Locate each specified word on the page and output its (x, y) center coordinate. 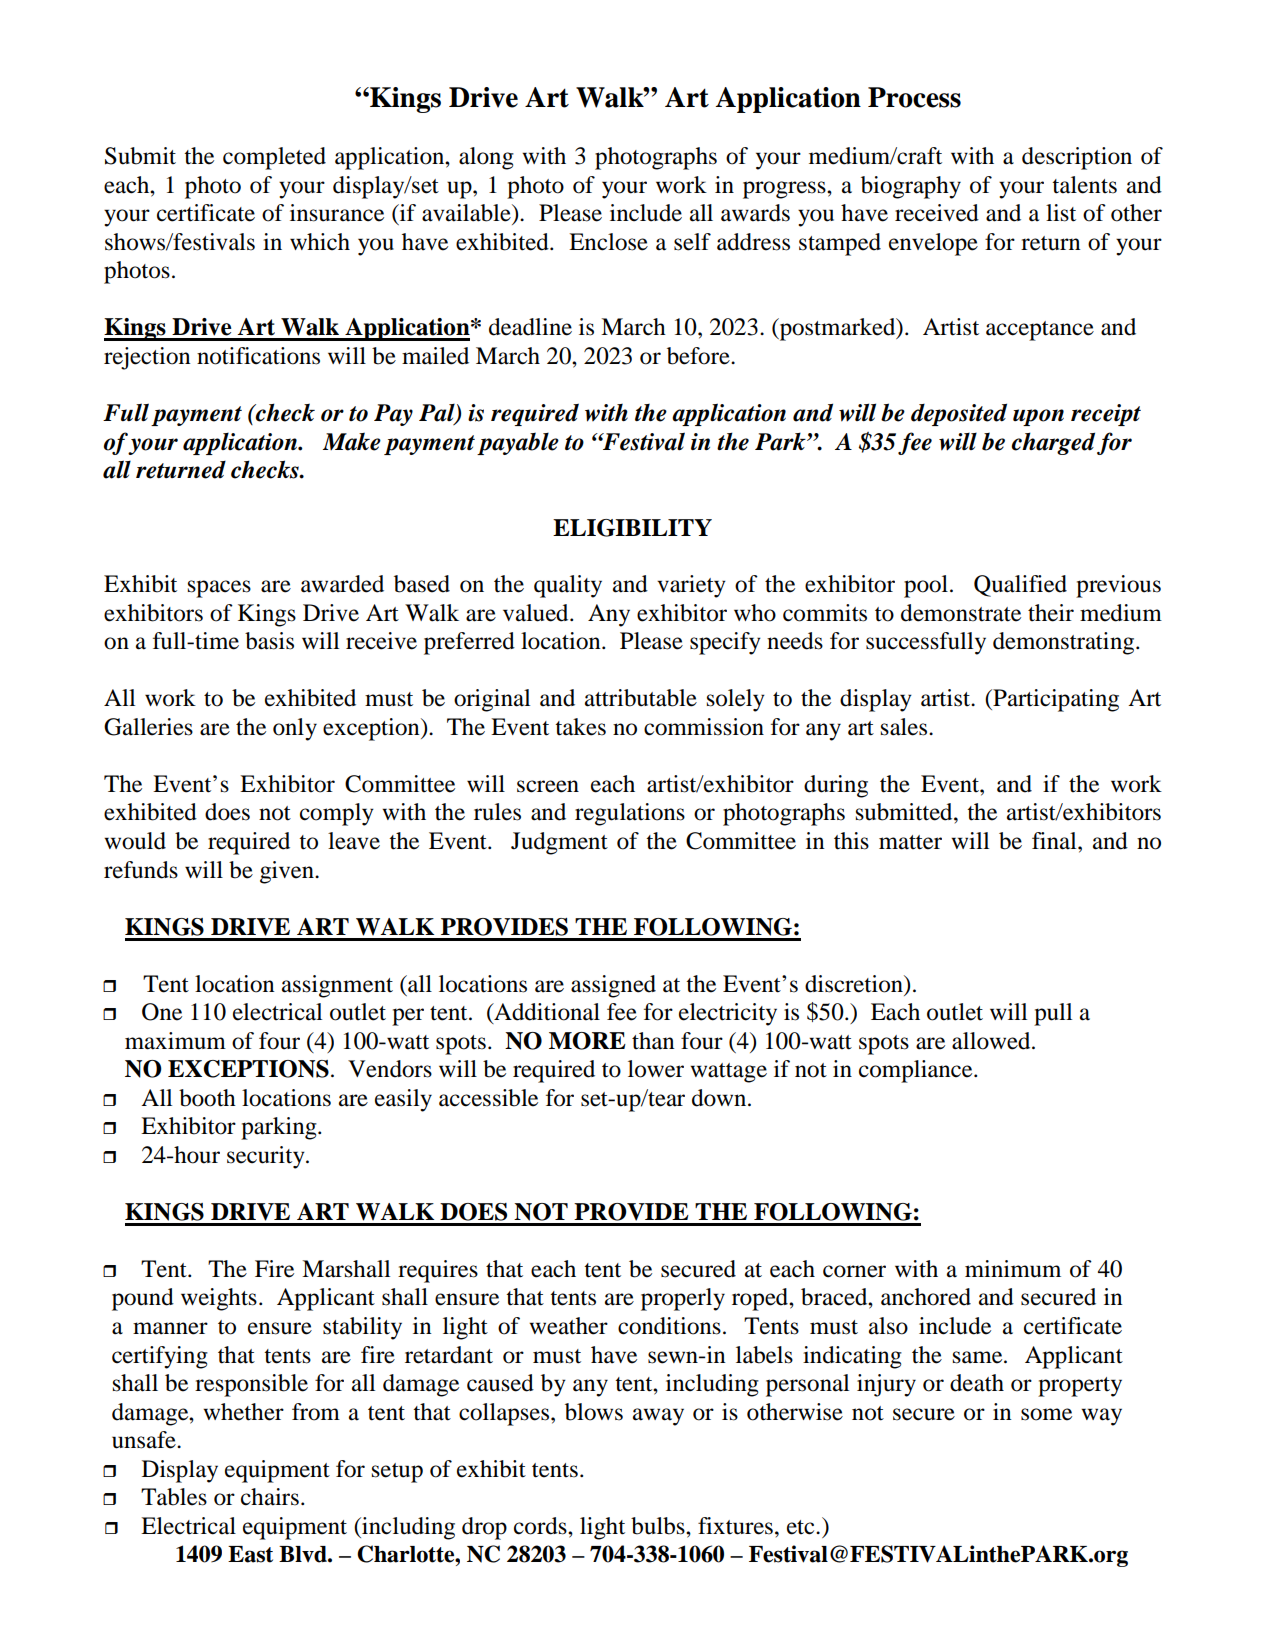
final (1055, 841)
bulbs (659, 1526)
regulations (630, 814)
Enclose (608, 242)
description (1077, 158)
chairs (270, 1497)
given (288, 872)
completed (274, 158)
